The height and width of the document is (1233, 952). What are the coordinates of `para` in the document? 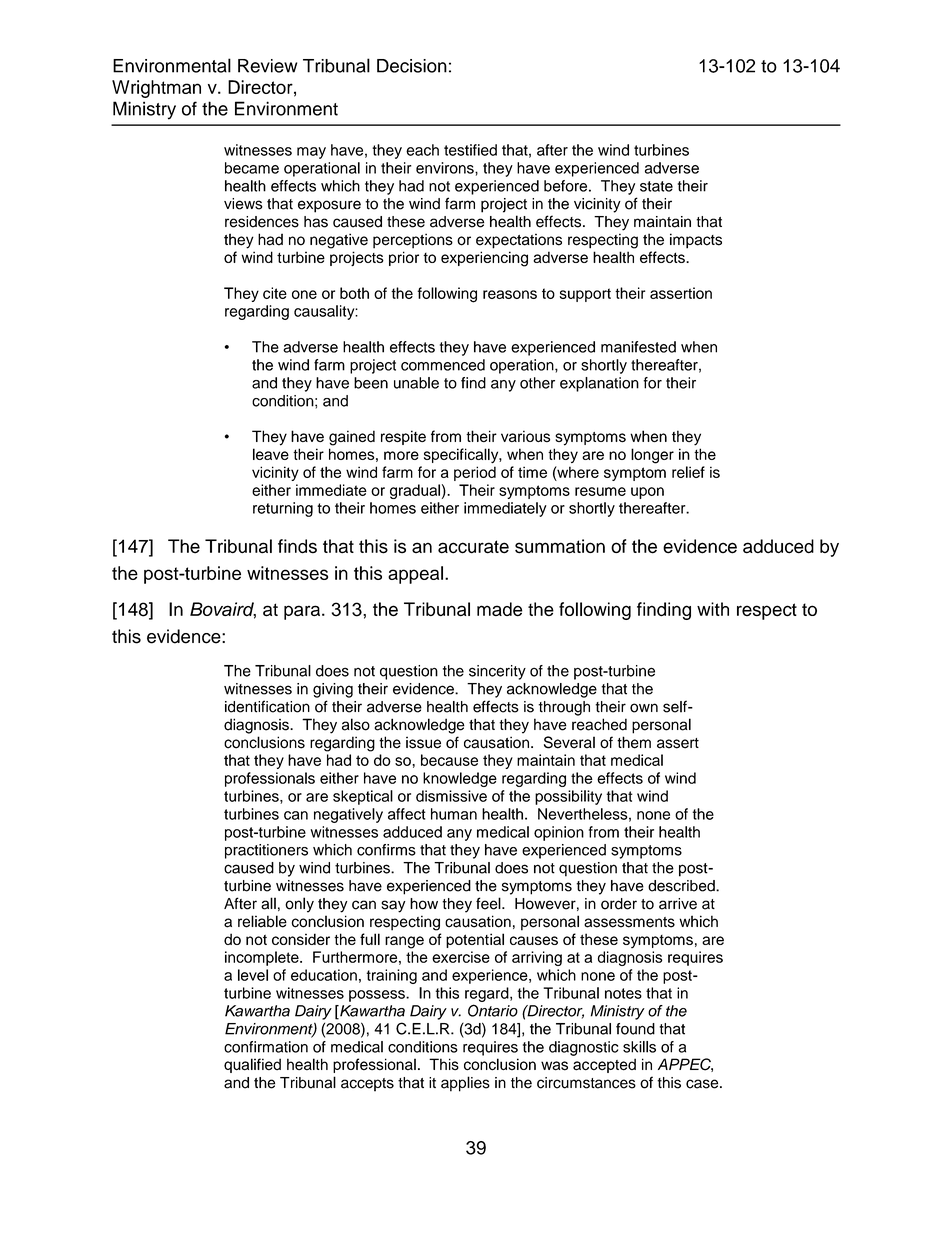 It's located at (303, 612).
